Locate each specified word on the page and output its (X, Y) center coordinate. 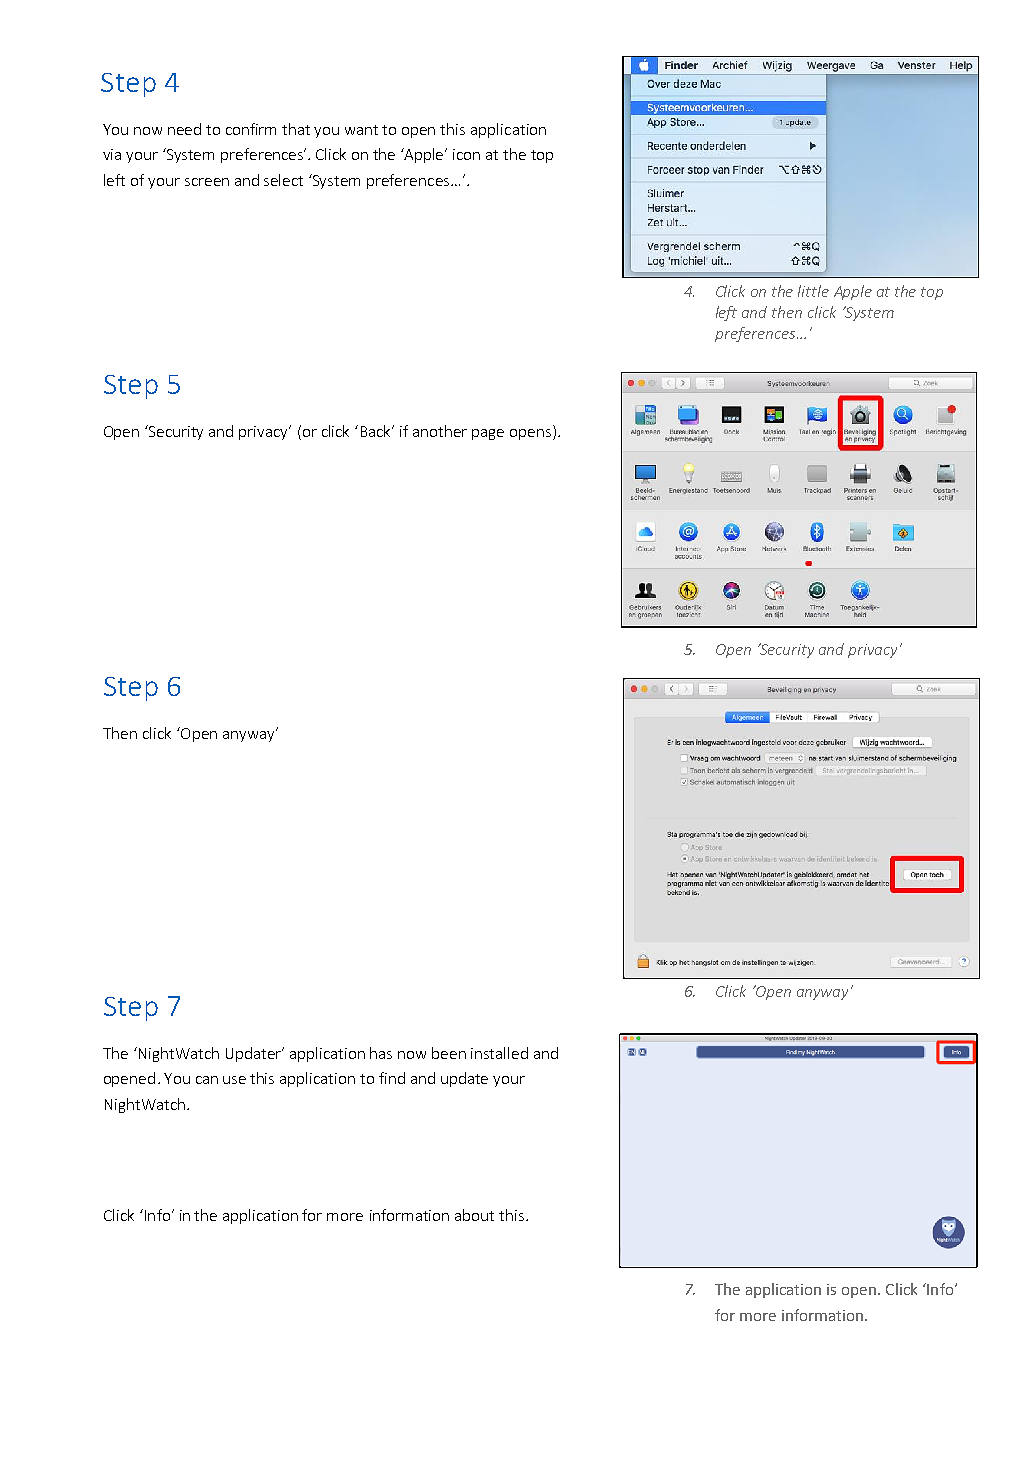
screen (207, 182)
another (440, 431)
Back (377, 431)
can (207, 1080)
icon (466, 154)
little (813, 291)
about (474, 1215)
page (488, 434)
